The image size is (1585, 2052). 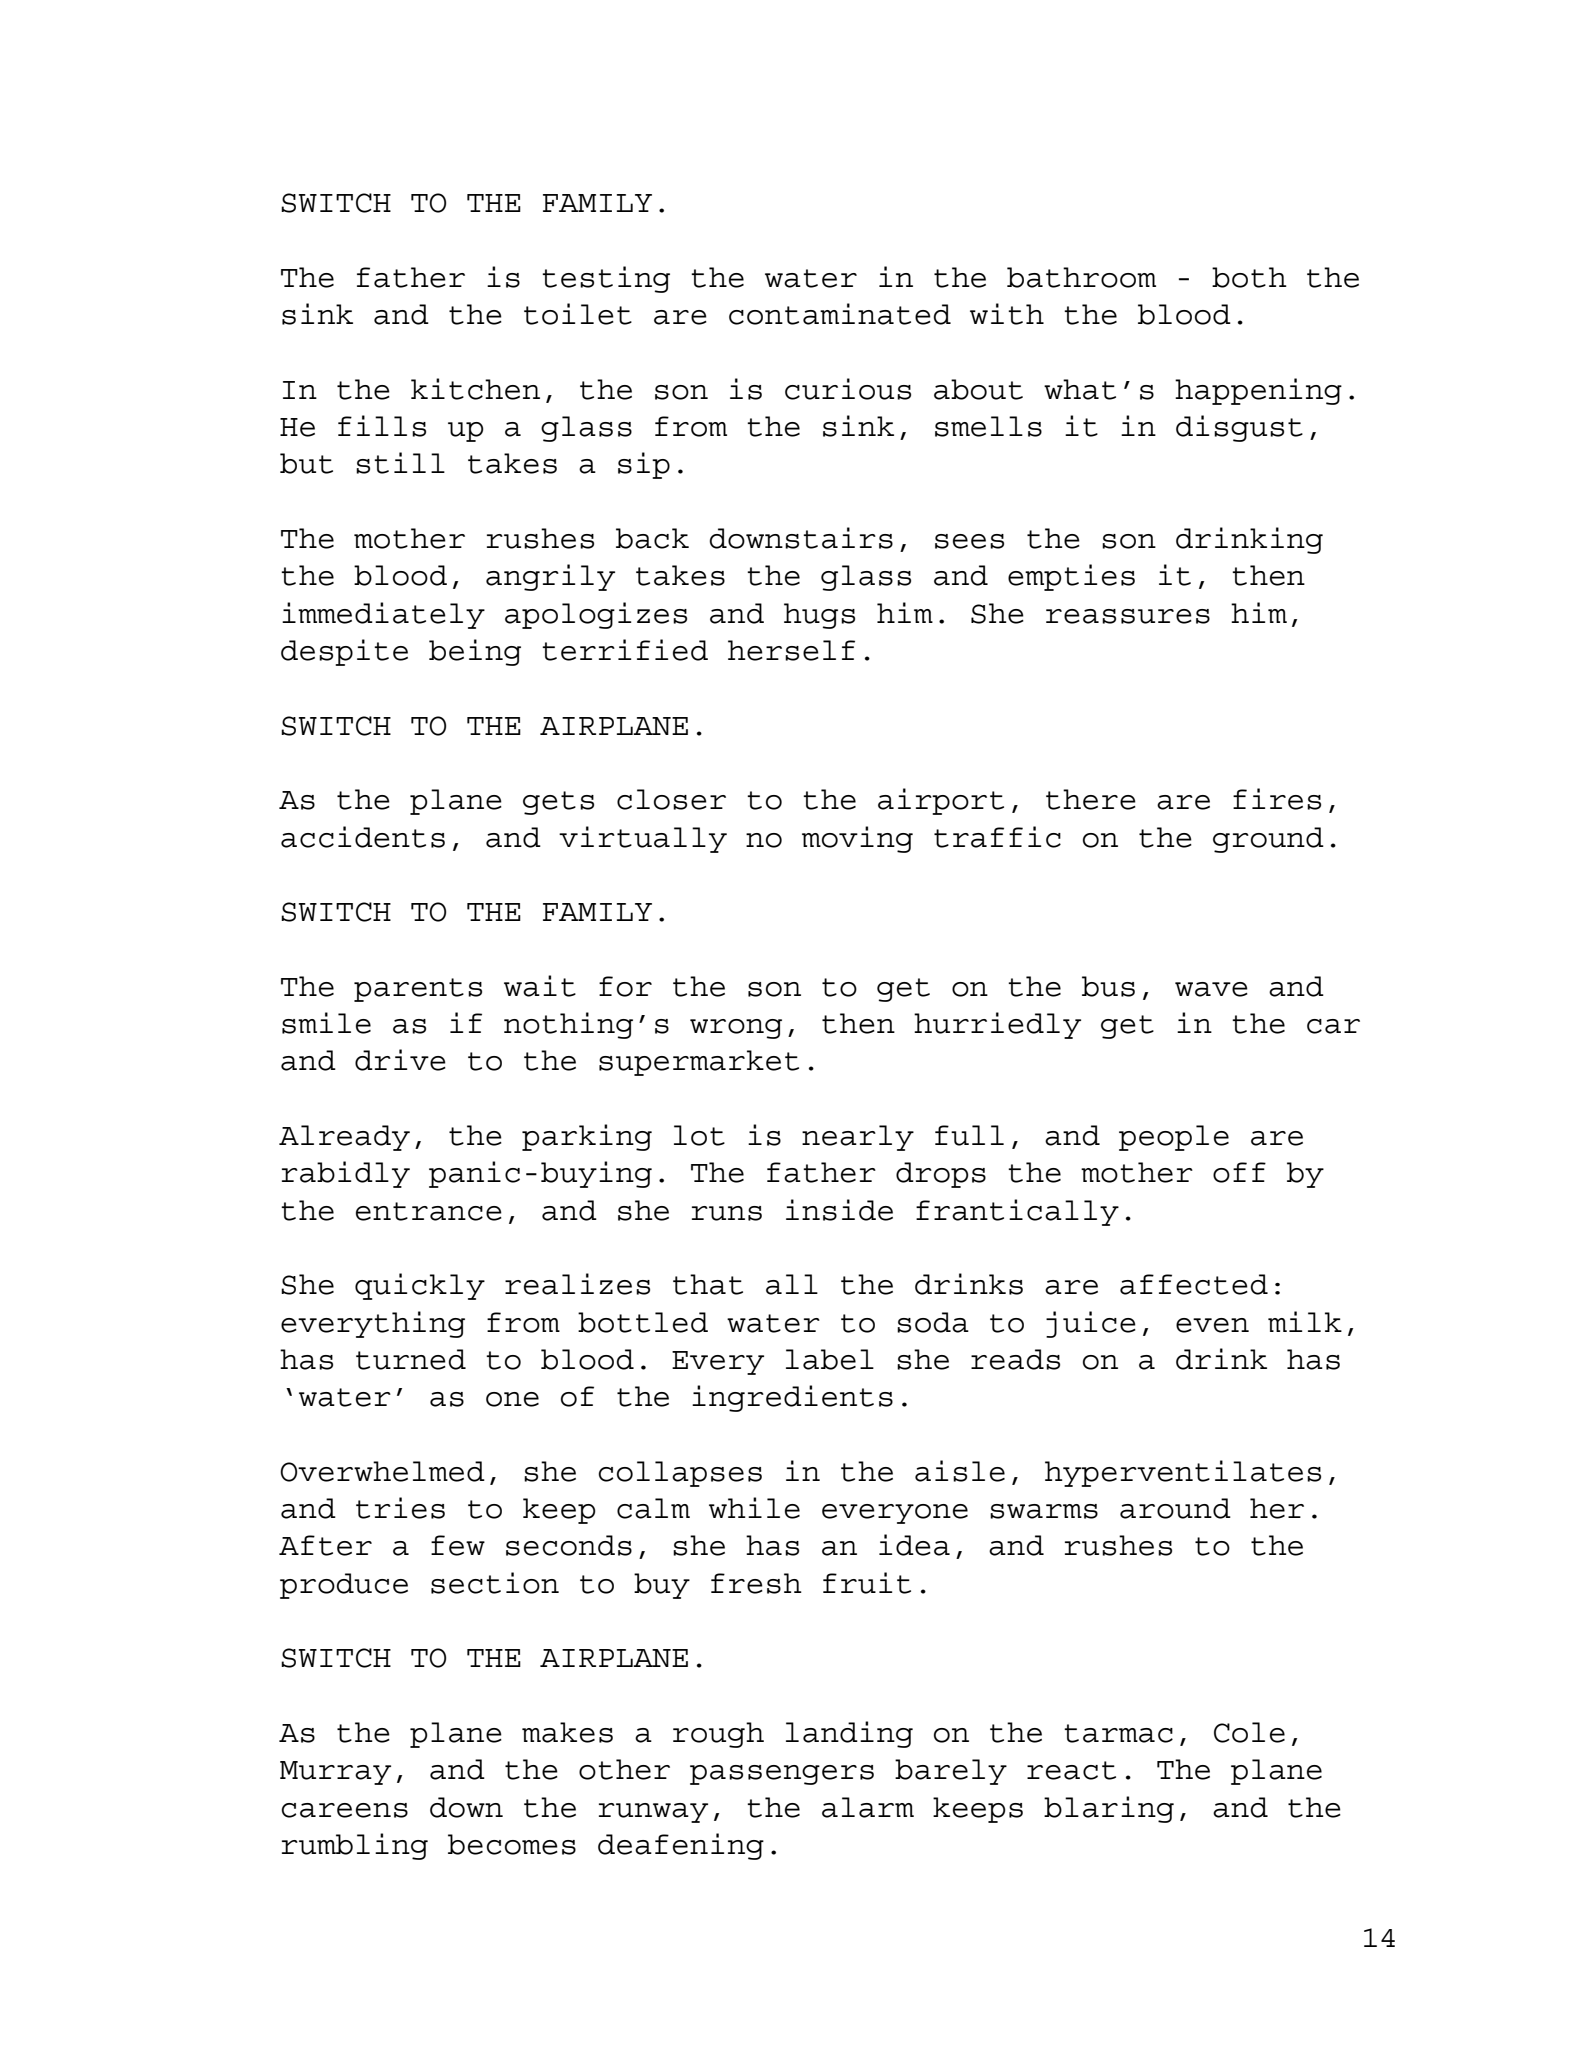 I want to click on around, so click(x=1175, y=1508).
